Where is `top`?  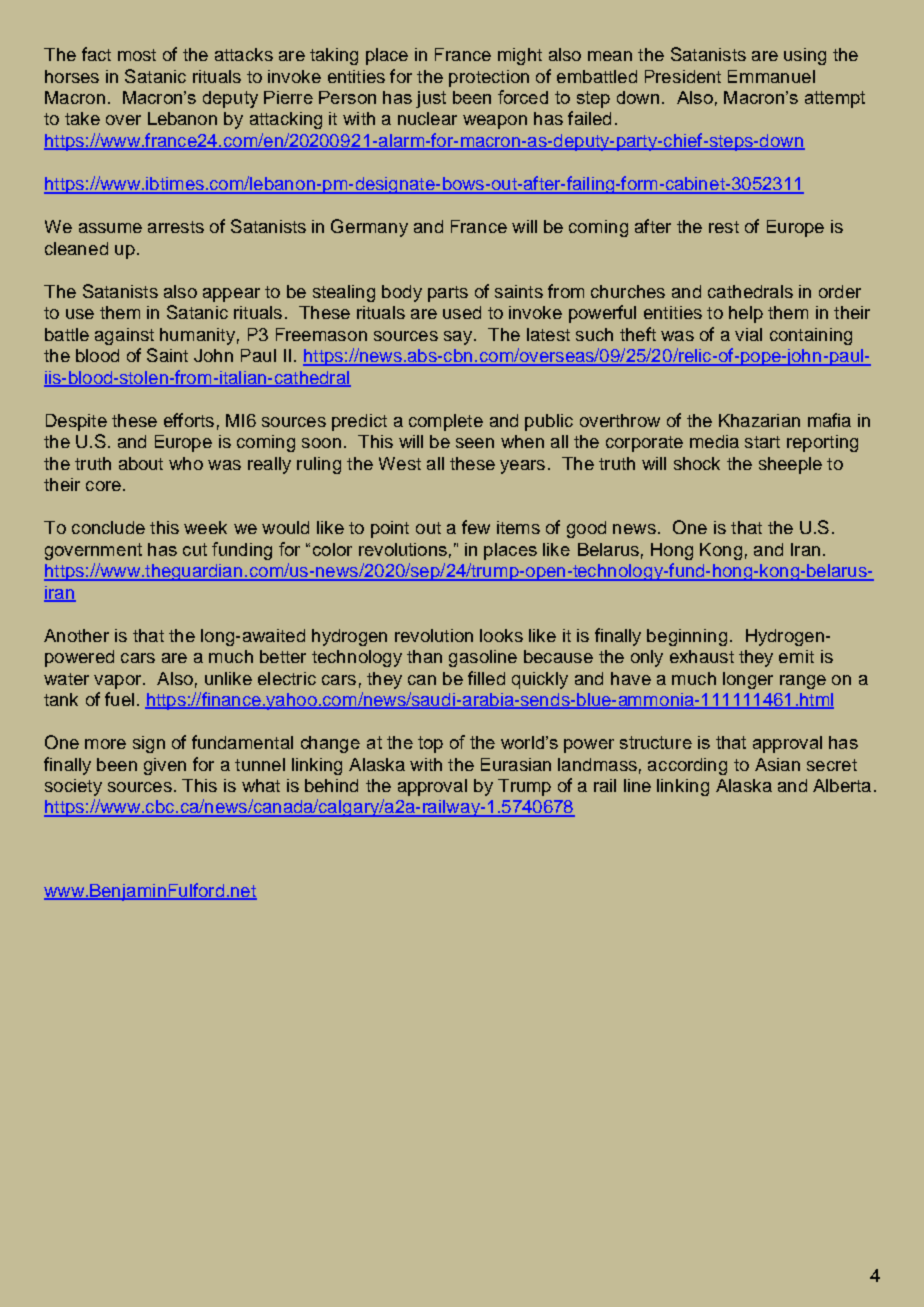 top is located at coordinates (430, 744).
